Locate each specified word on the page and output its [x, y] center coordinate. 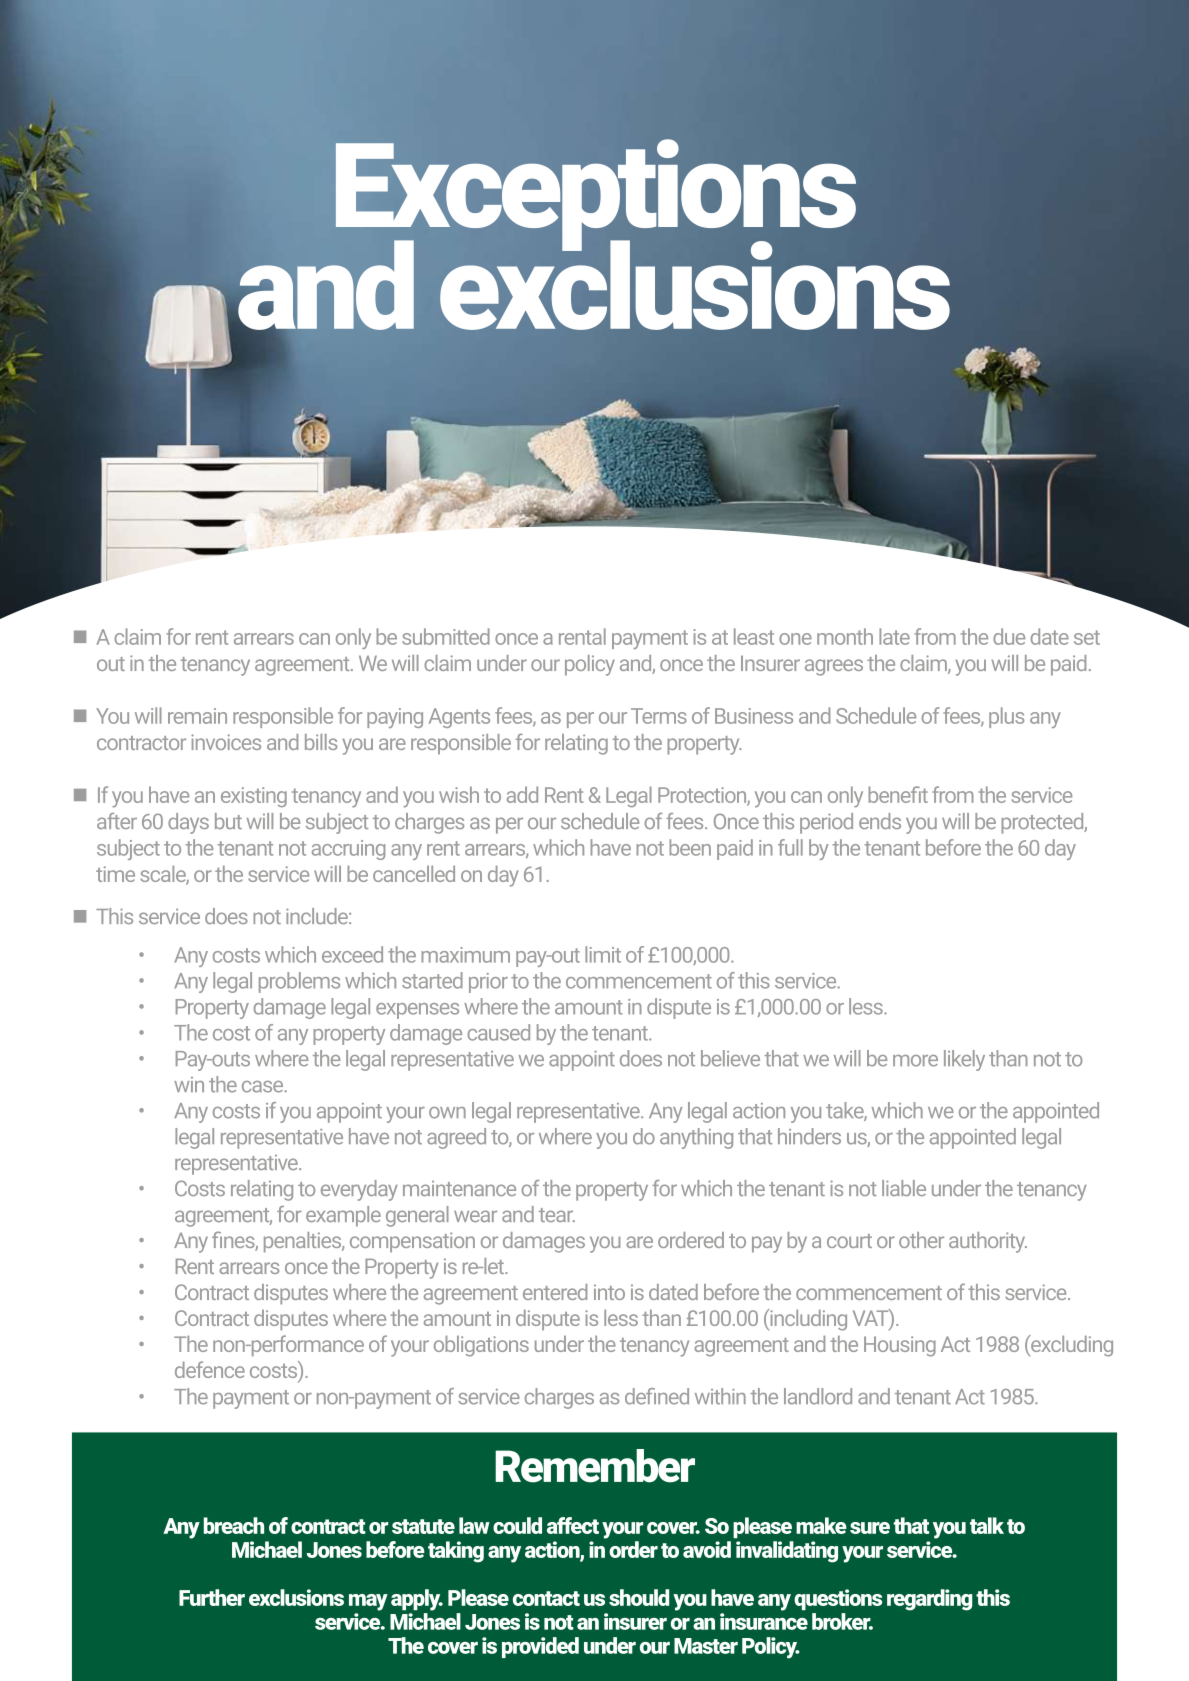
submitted [446, 636]
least [754, 636]
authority [988, 1242]
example [343, 1216]
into [609, 1292]
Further [212, 1597]
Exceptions [596, 196]
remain [197, 716]
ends [880, 821]
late [894, 636]
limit [603, 954]
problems [299, 982]
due [1009, 636]
